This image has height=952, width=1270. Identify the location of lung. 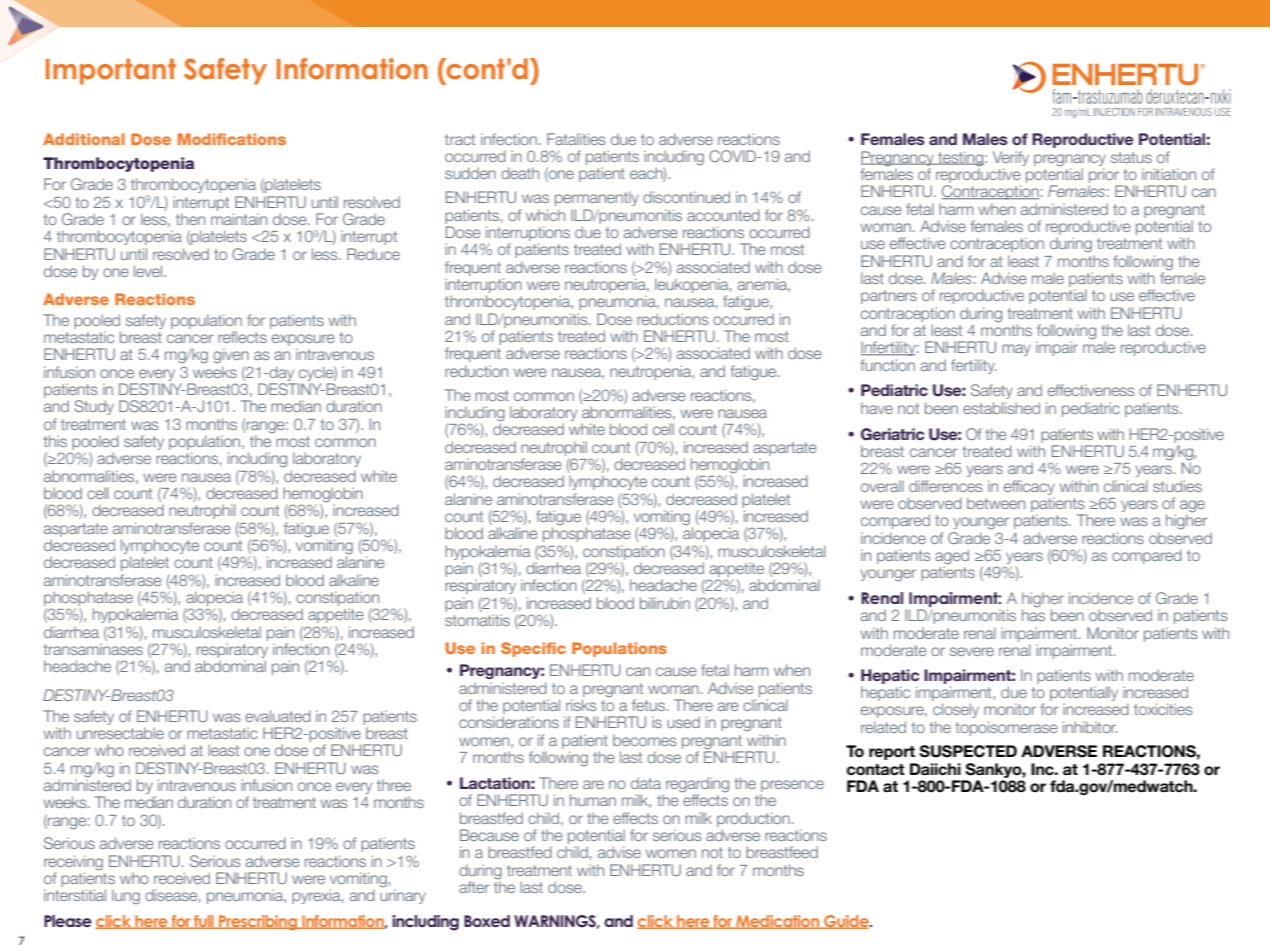
(126, 897).
